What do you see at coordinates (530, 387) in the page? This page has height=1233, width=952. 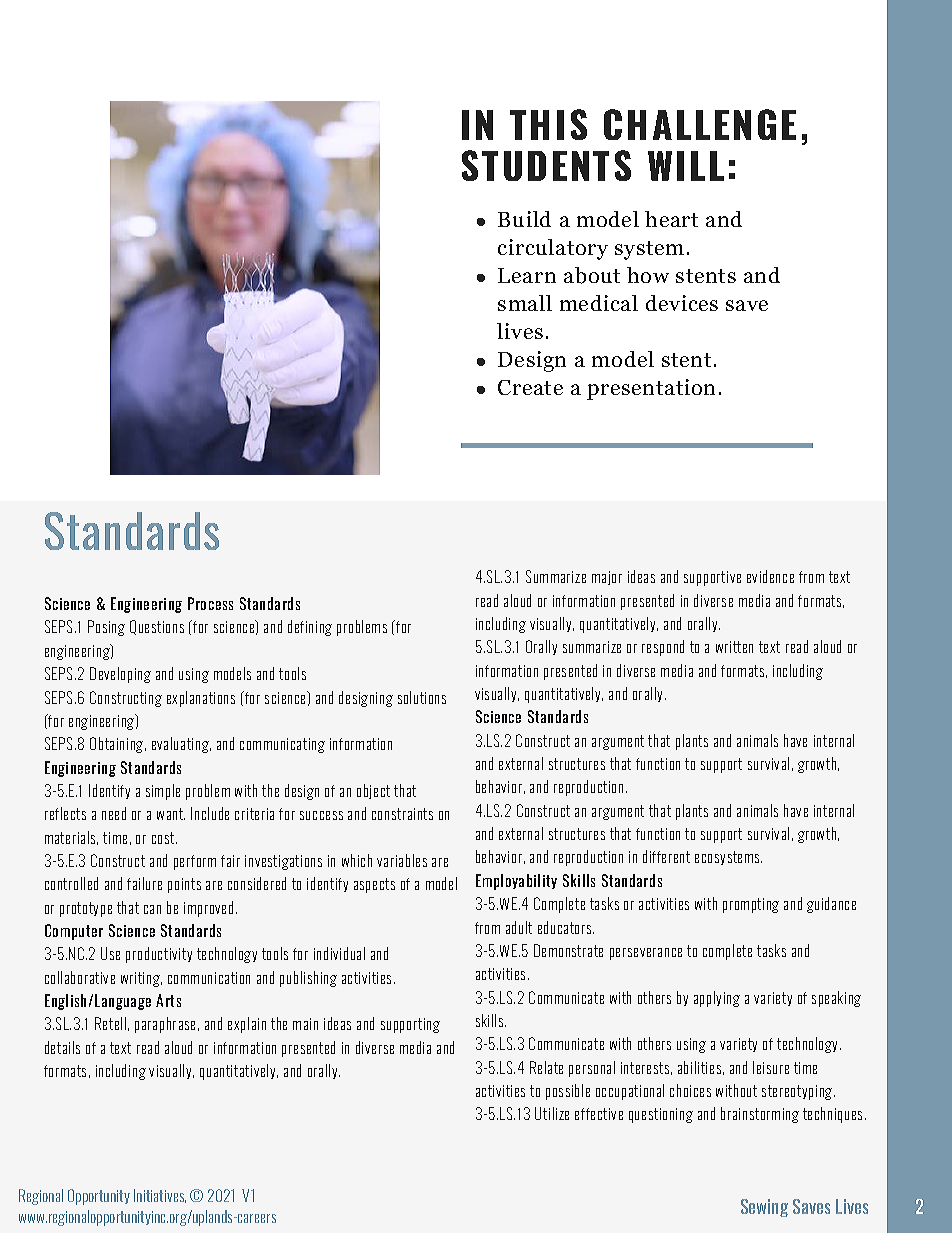 I see `Create` at bounding box center [530, 387].
